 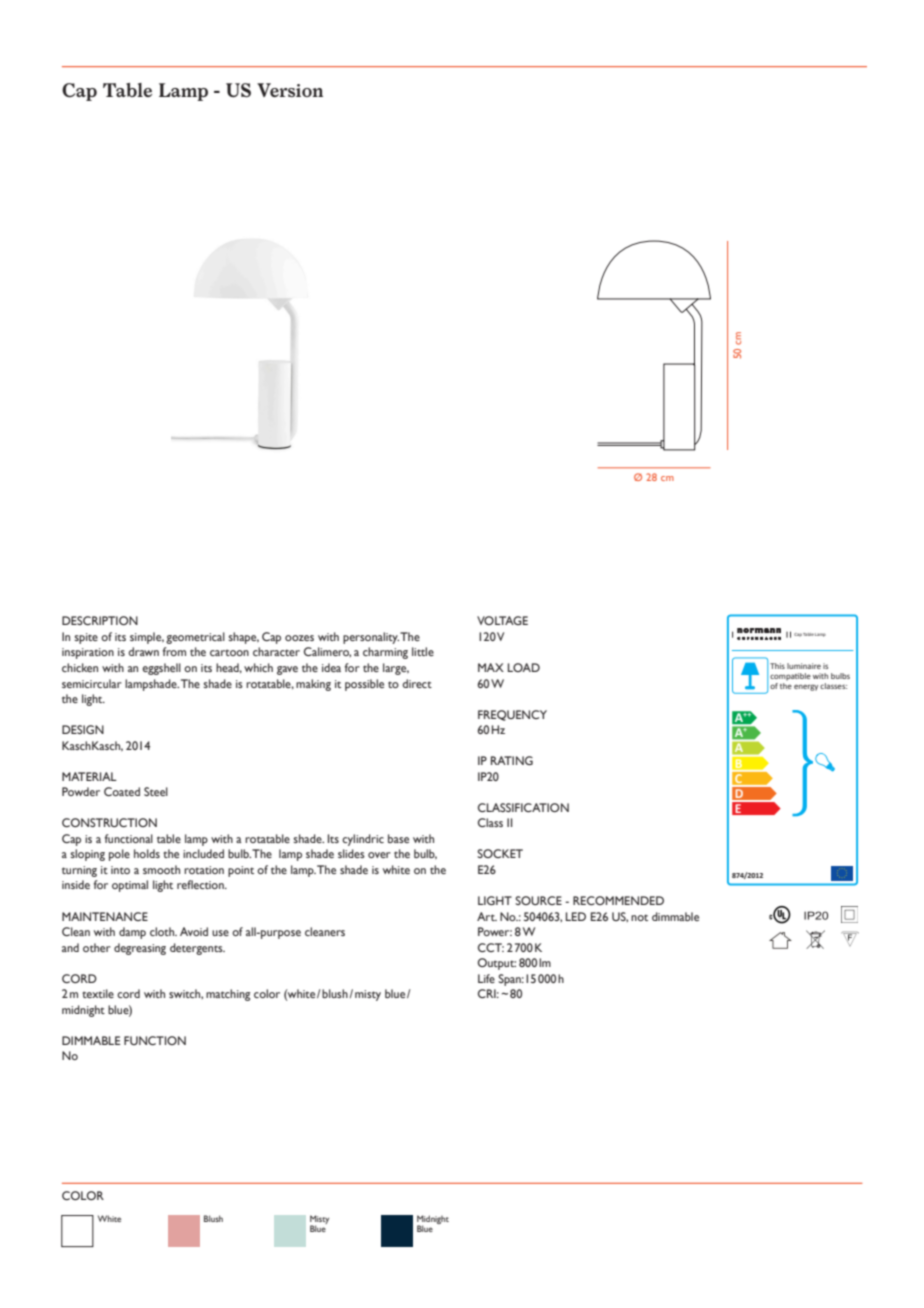 What do you see at coordinates (156, 791) in the screenshot?
I see `Steel` at bounding box center [156, 791].
